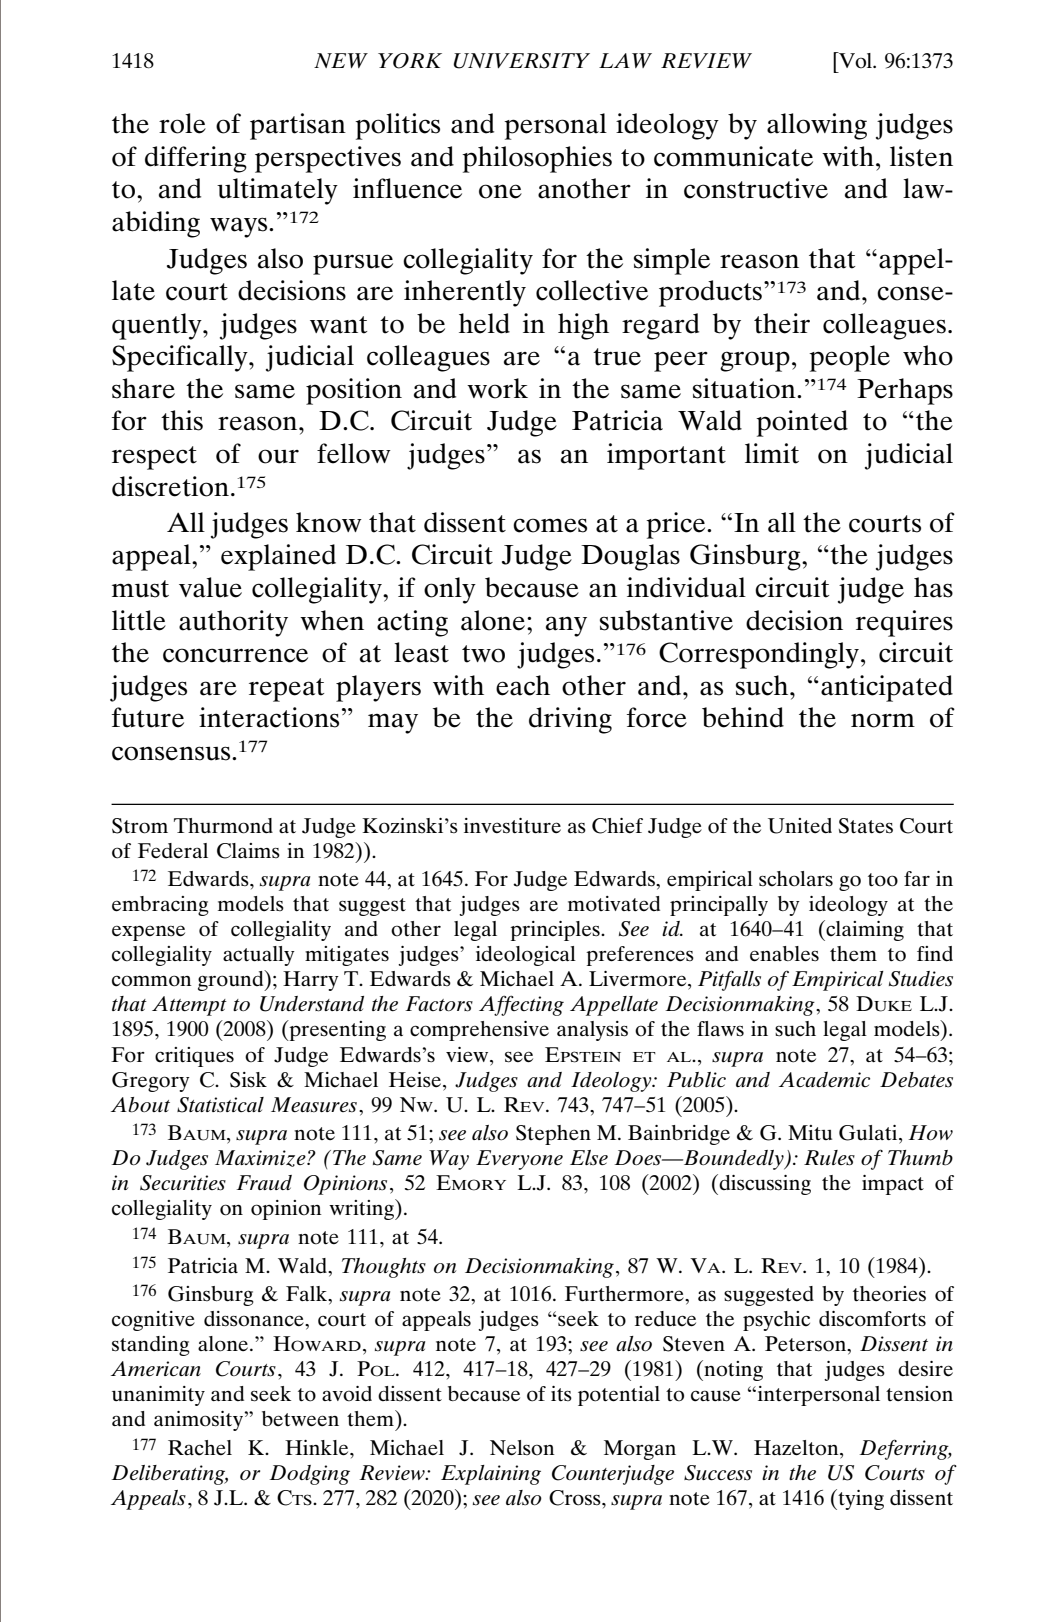 Image resolution: width=1064 pixels, height=1622 pixels. I want to click on Thurmond, so click(223, 826).
